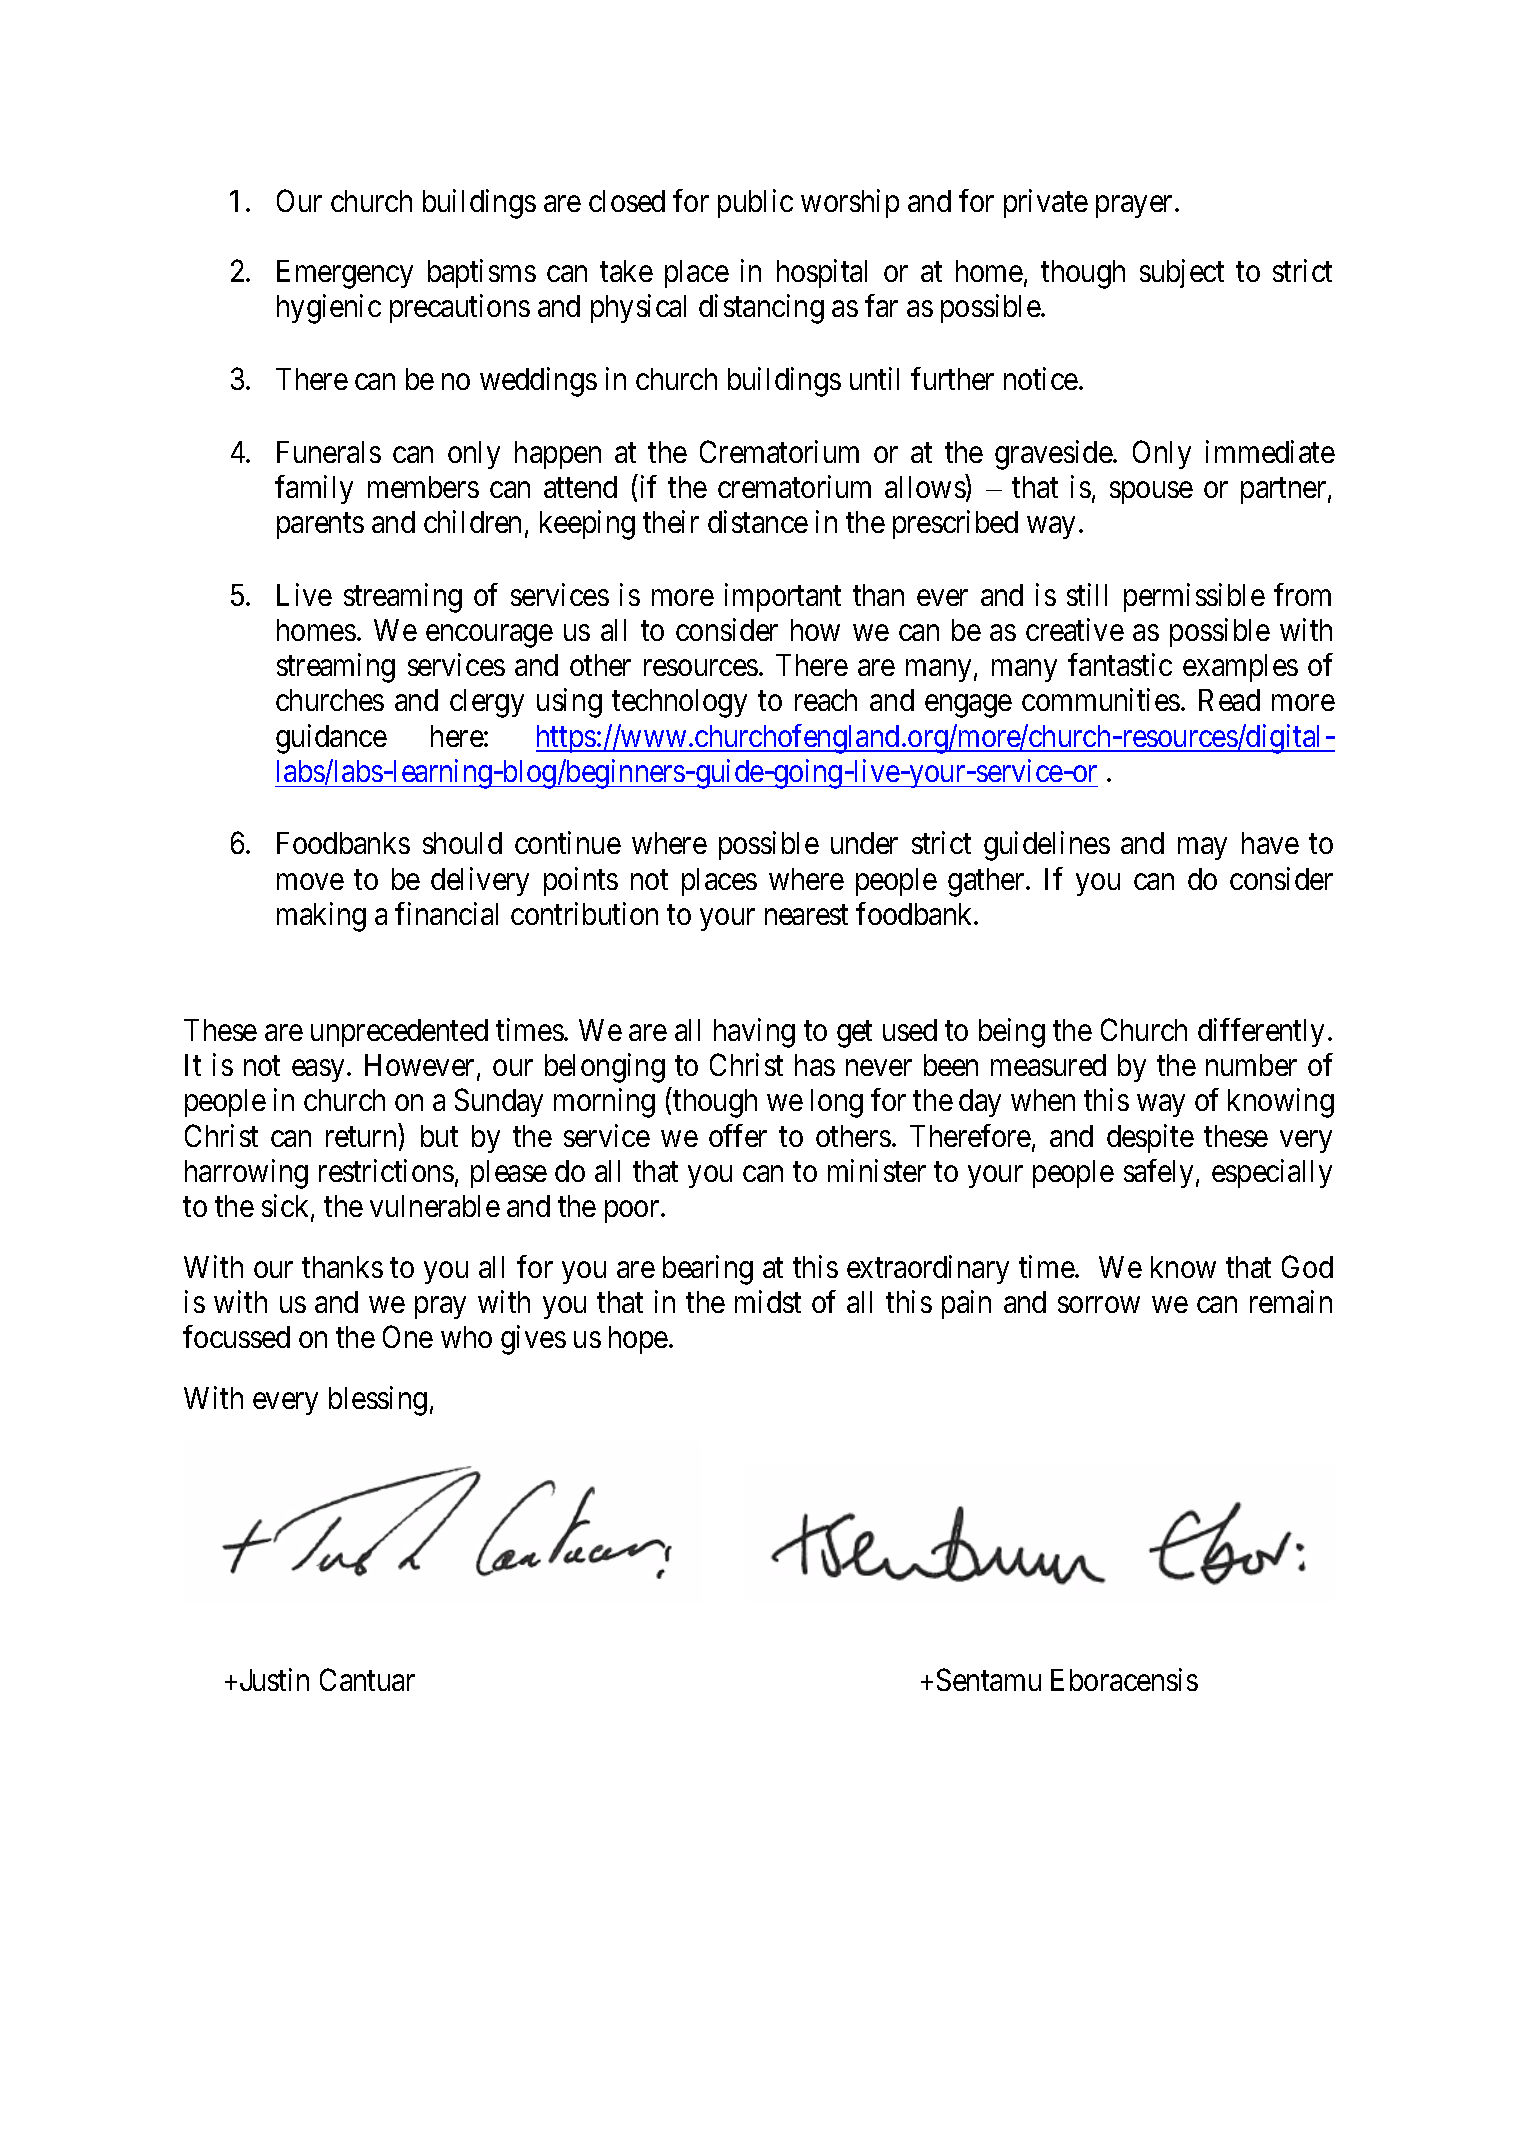  What do you see at coordinates (768, 1301) in the screenshot?
I see `midst` at bounding box center [768, 1301].
